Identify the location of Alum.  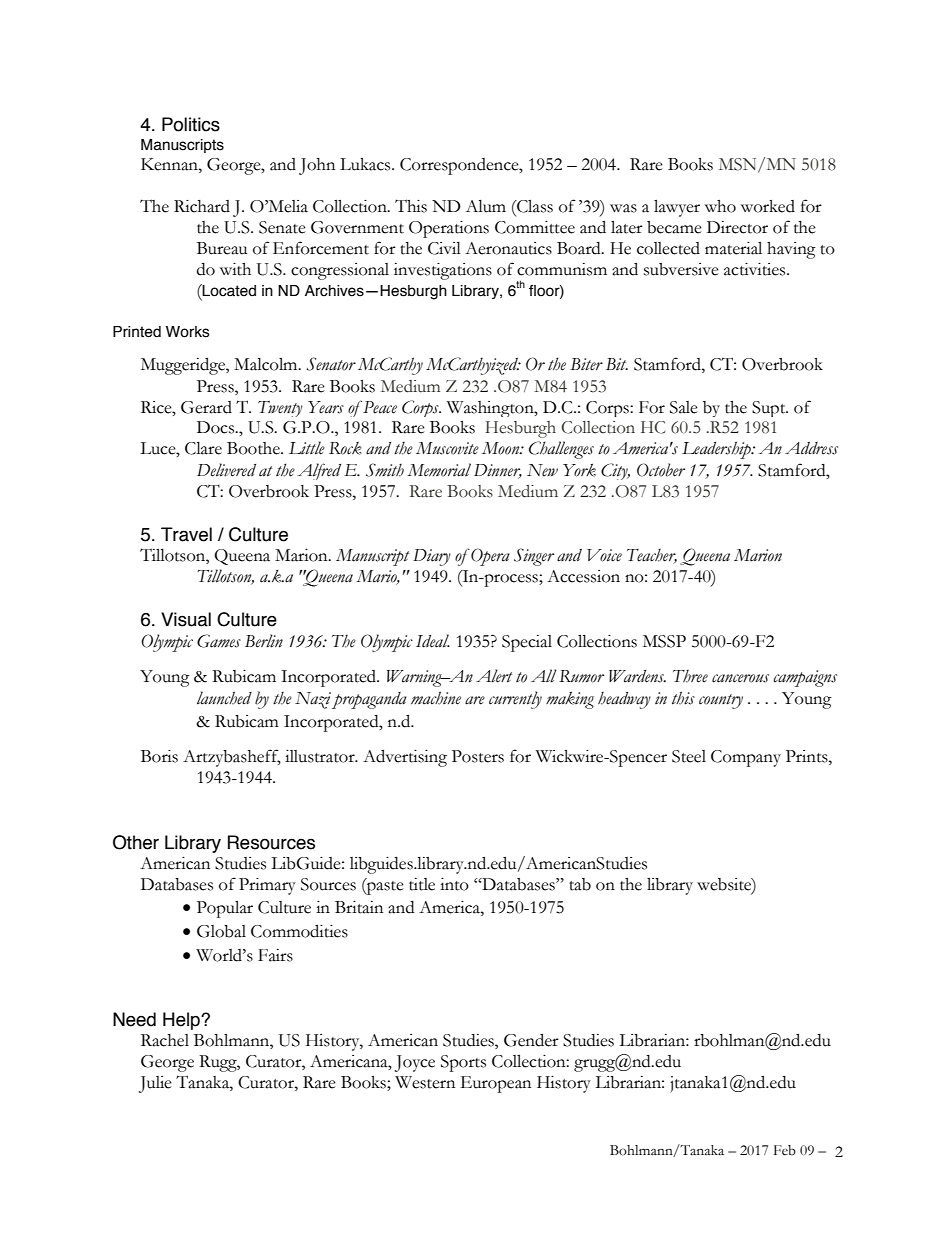
(486, 206).
